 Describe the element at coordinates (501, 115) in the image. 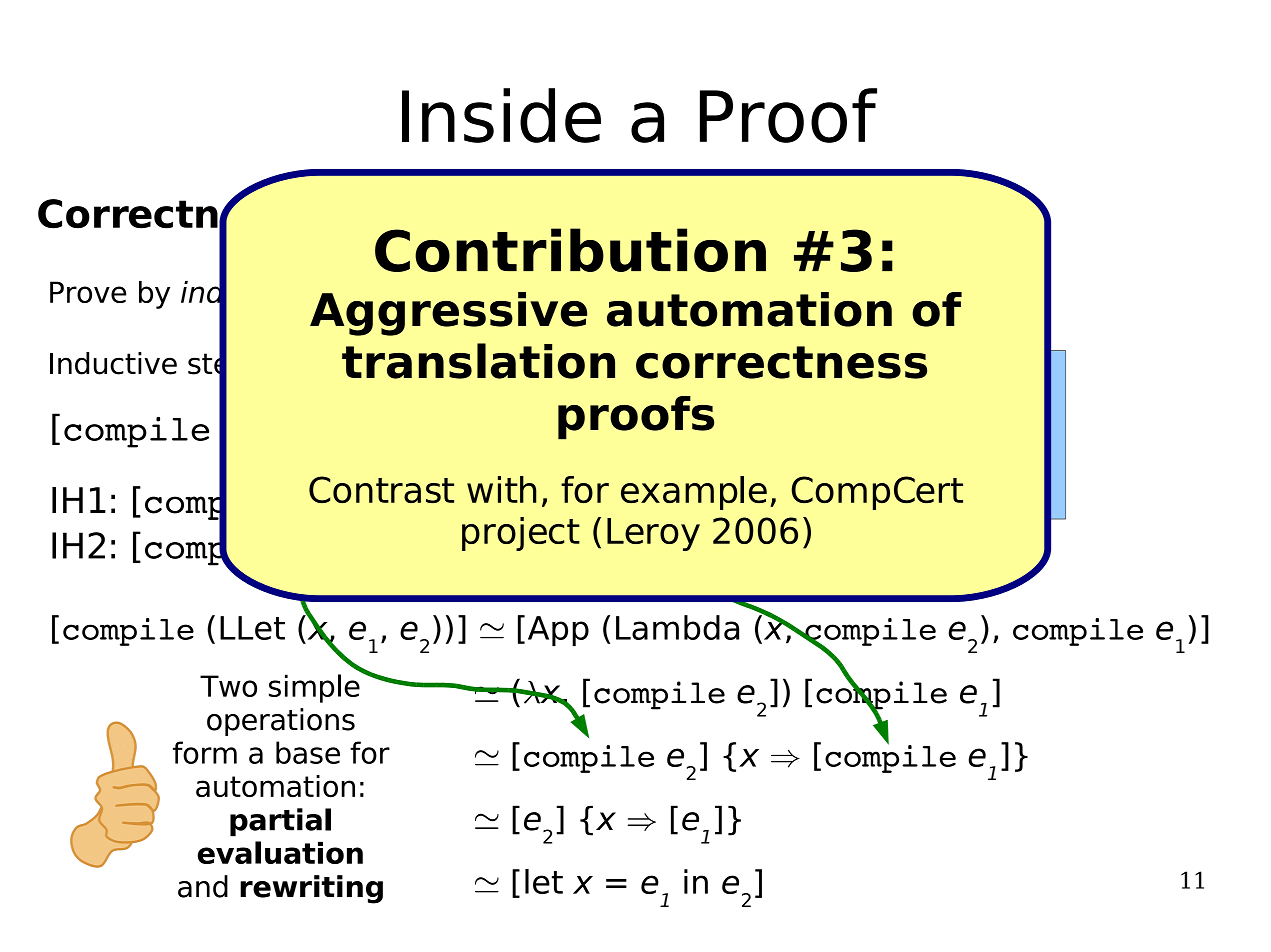

I see `Inside` at that location.
